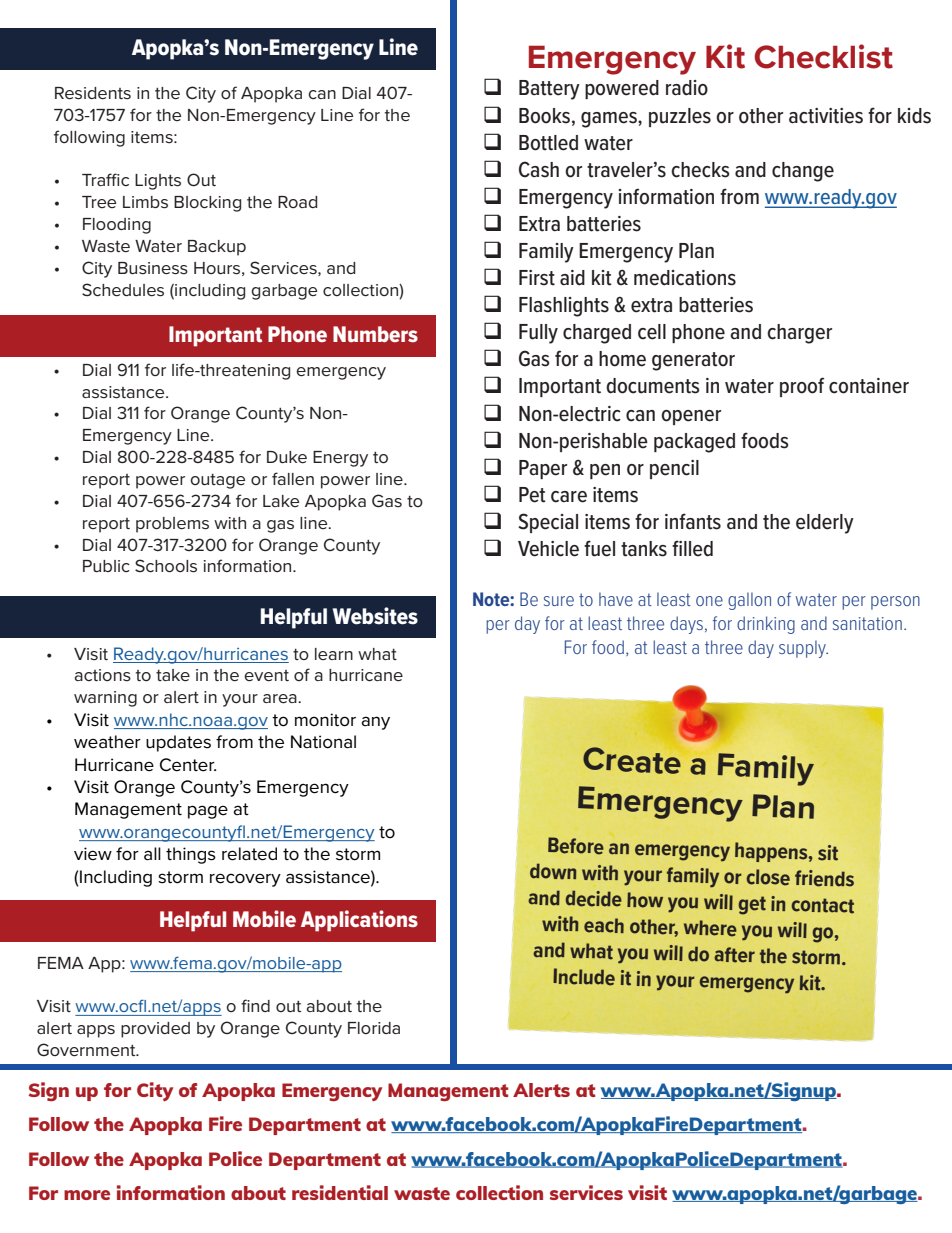  Describe the element at coordinates (93, 93) in the screenshot. I see `Residents` at that location.
